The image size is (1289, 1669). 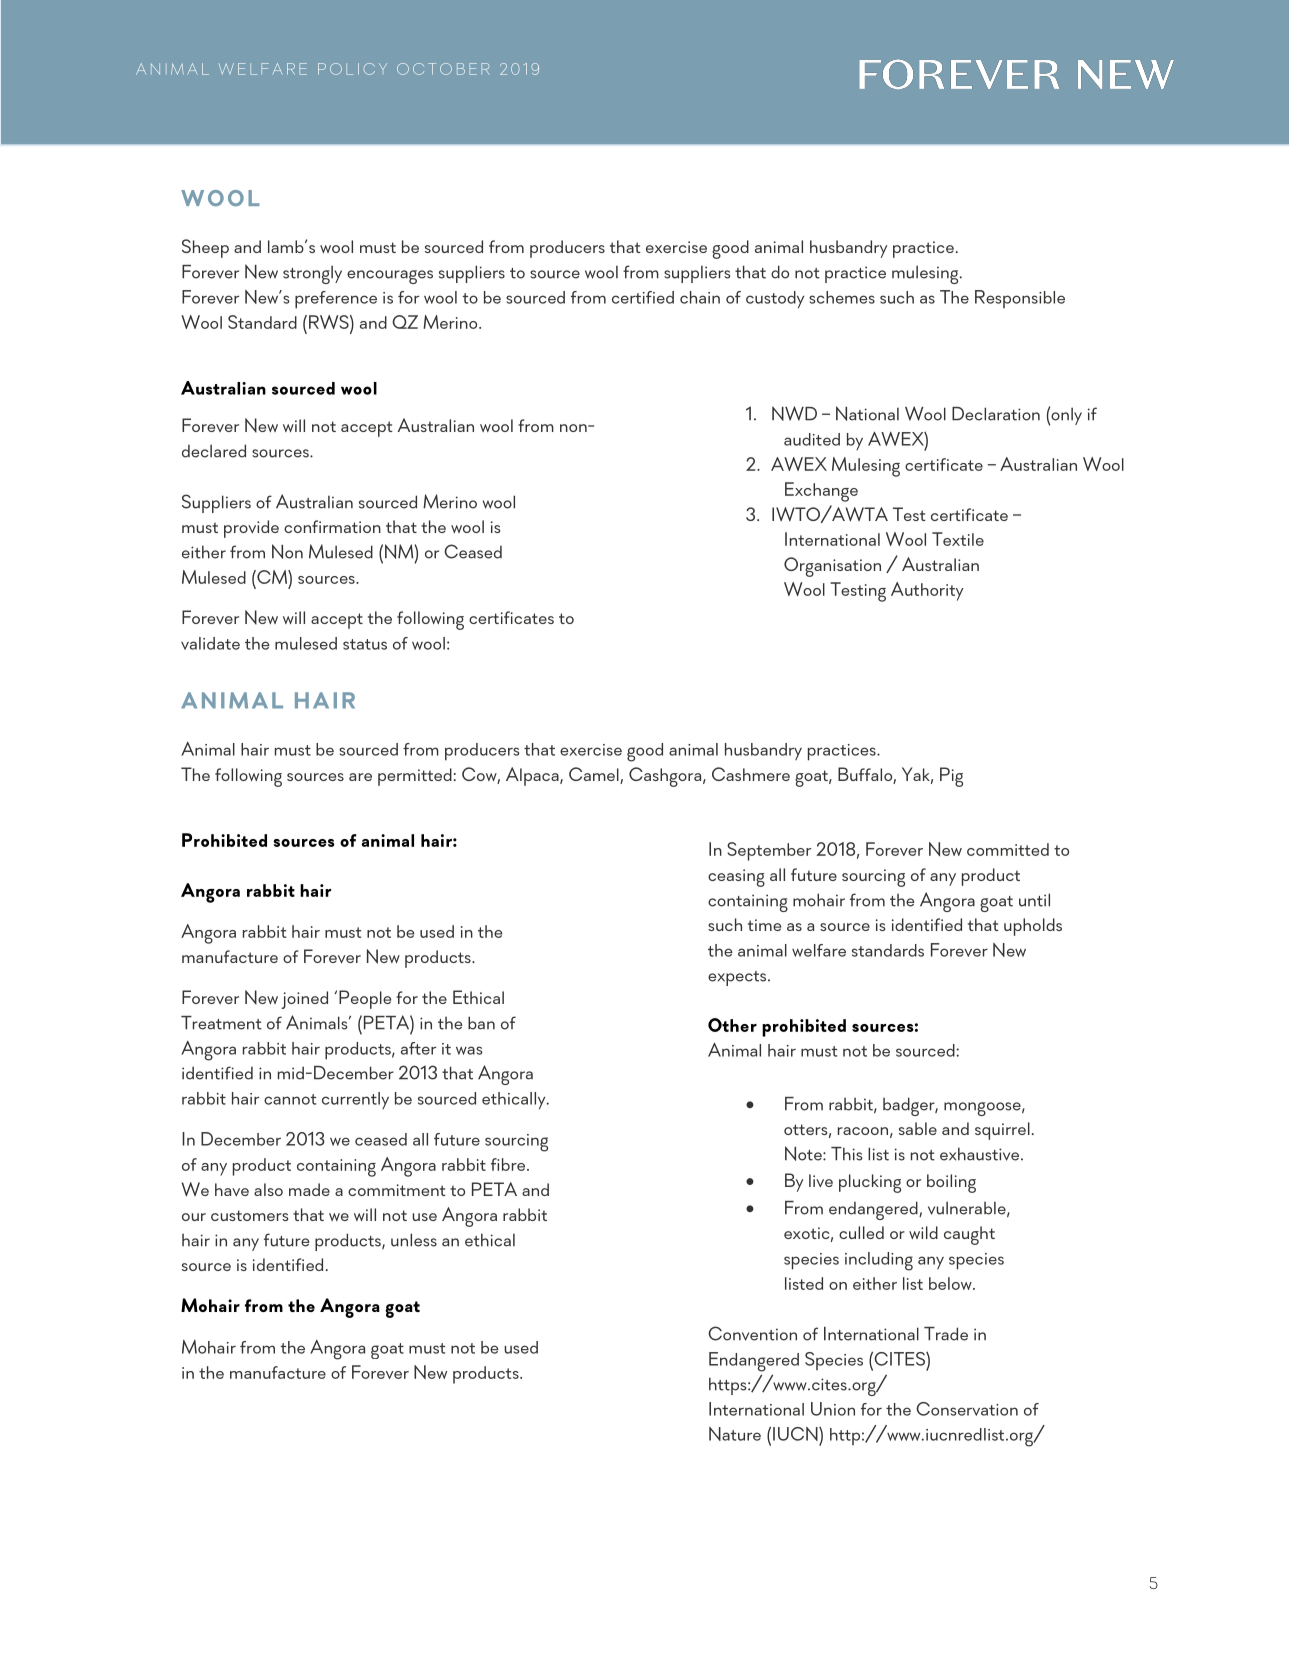 I want to click on Textile, so click(x=958, y=539).
